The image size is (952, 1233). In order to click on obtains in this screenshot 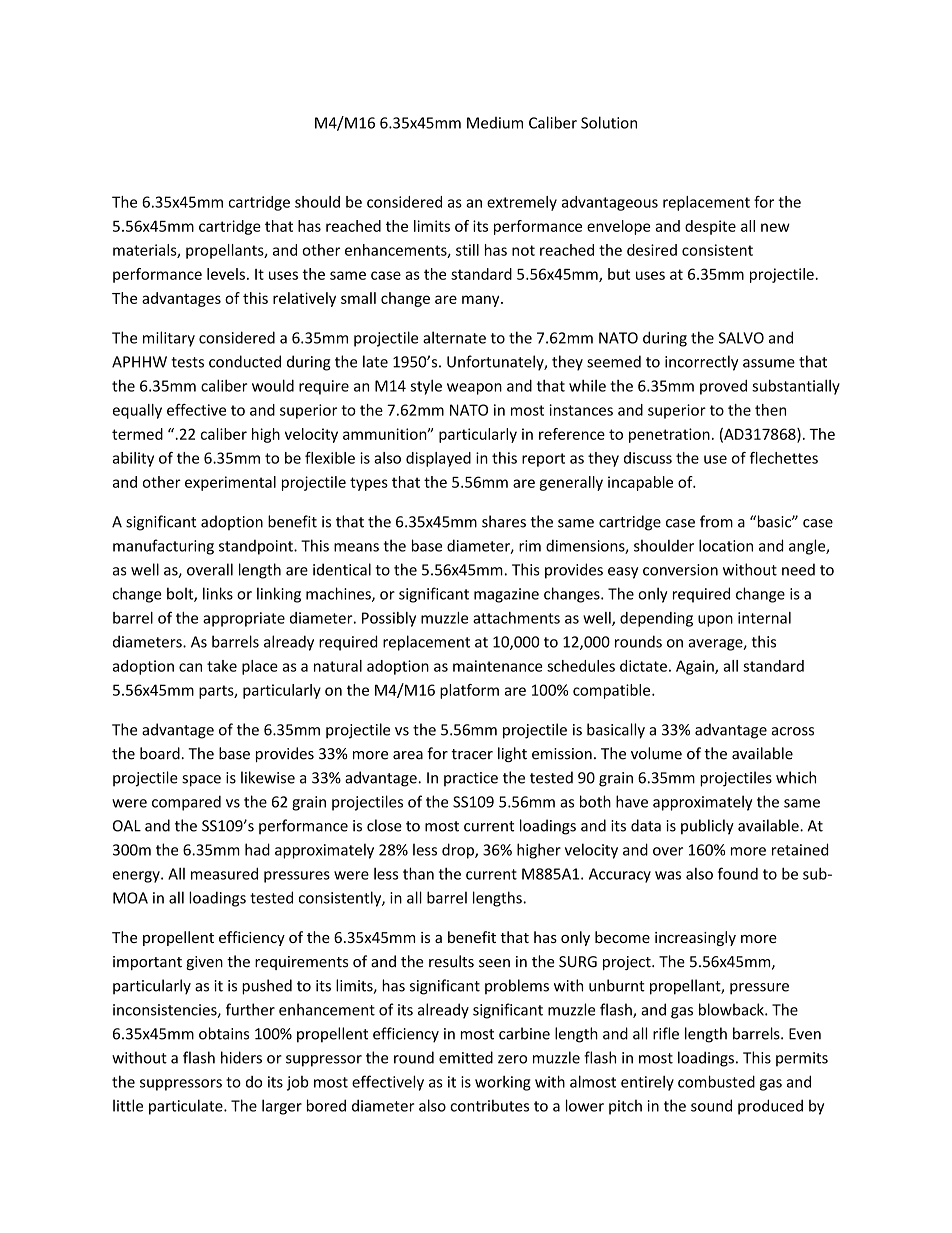, I will do `click(224, 1033)`.
